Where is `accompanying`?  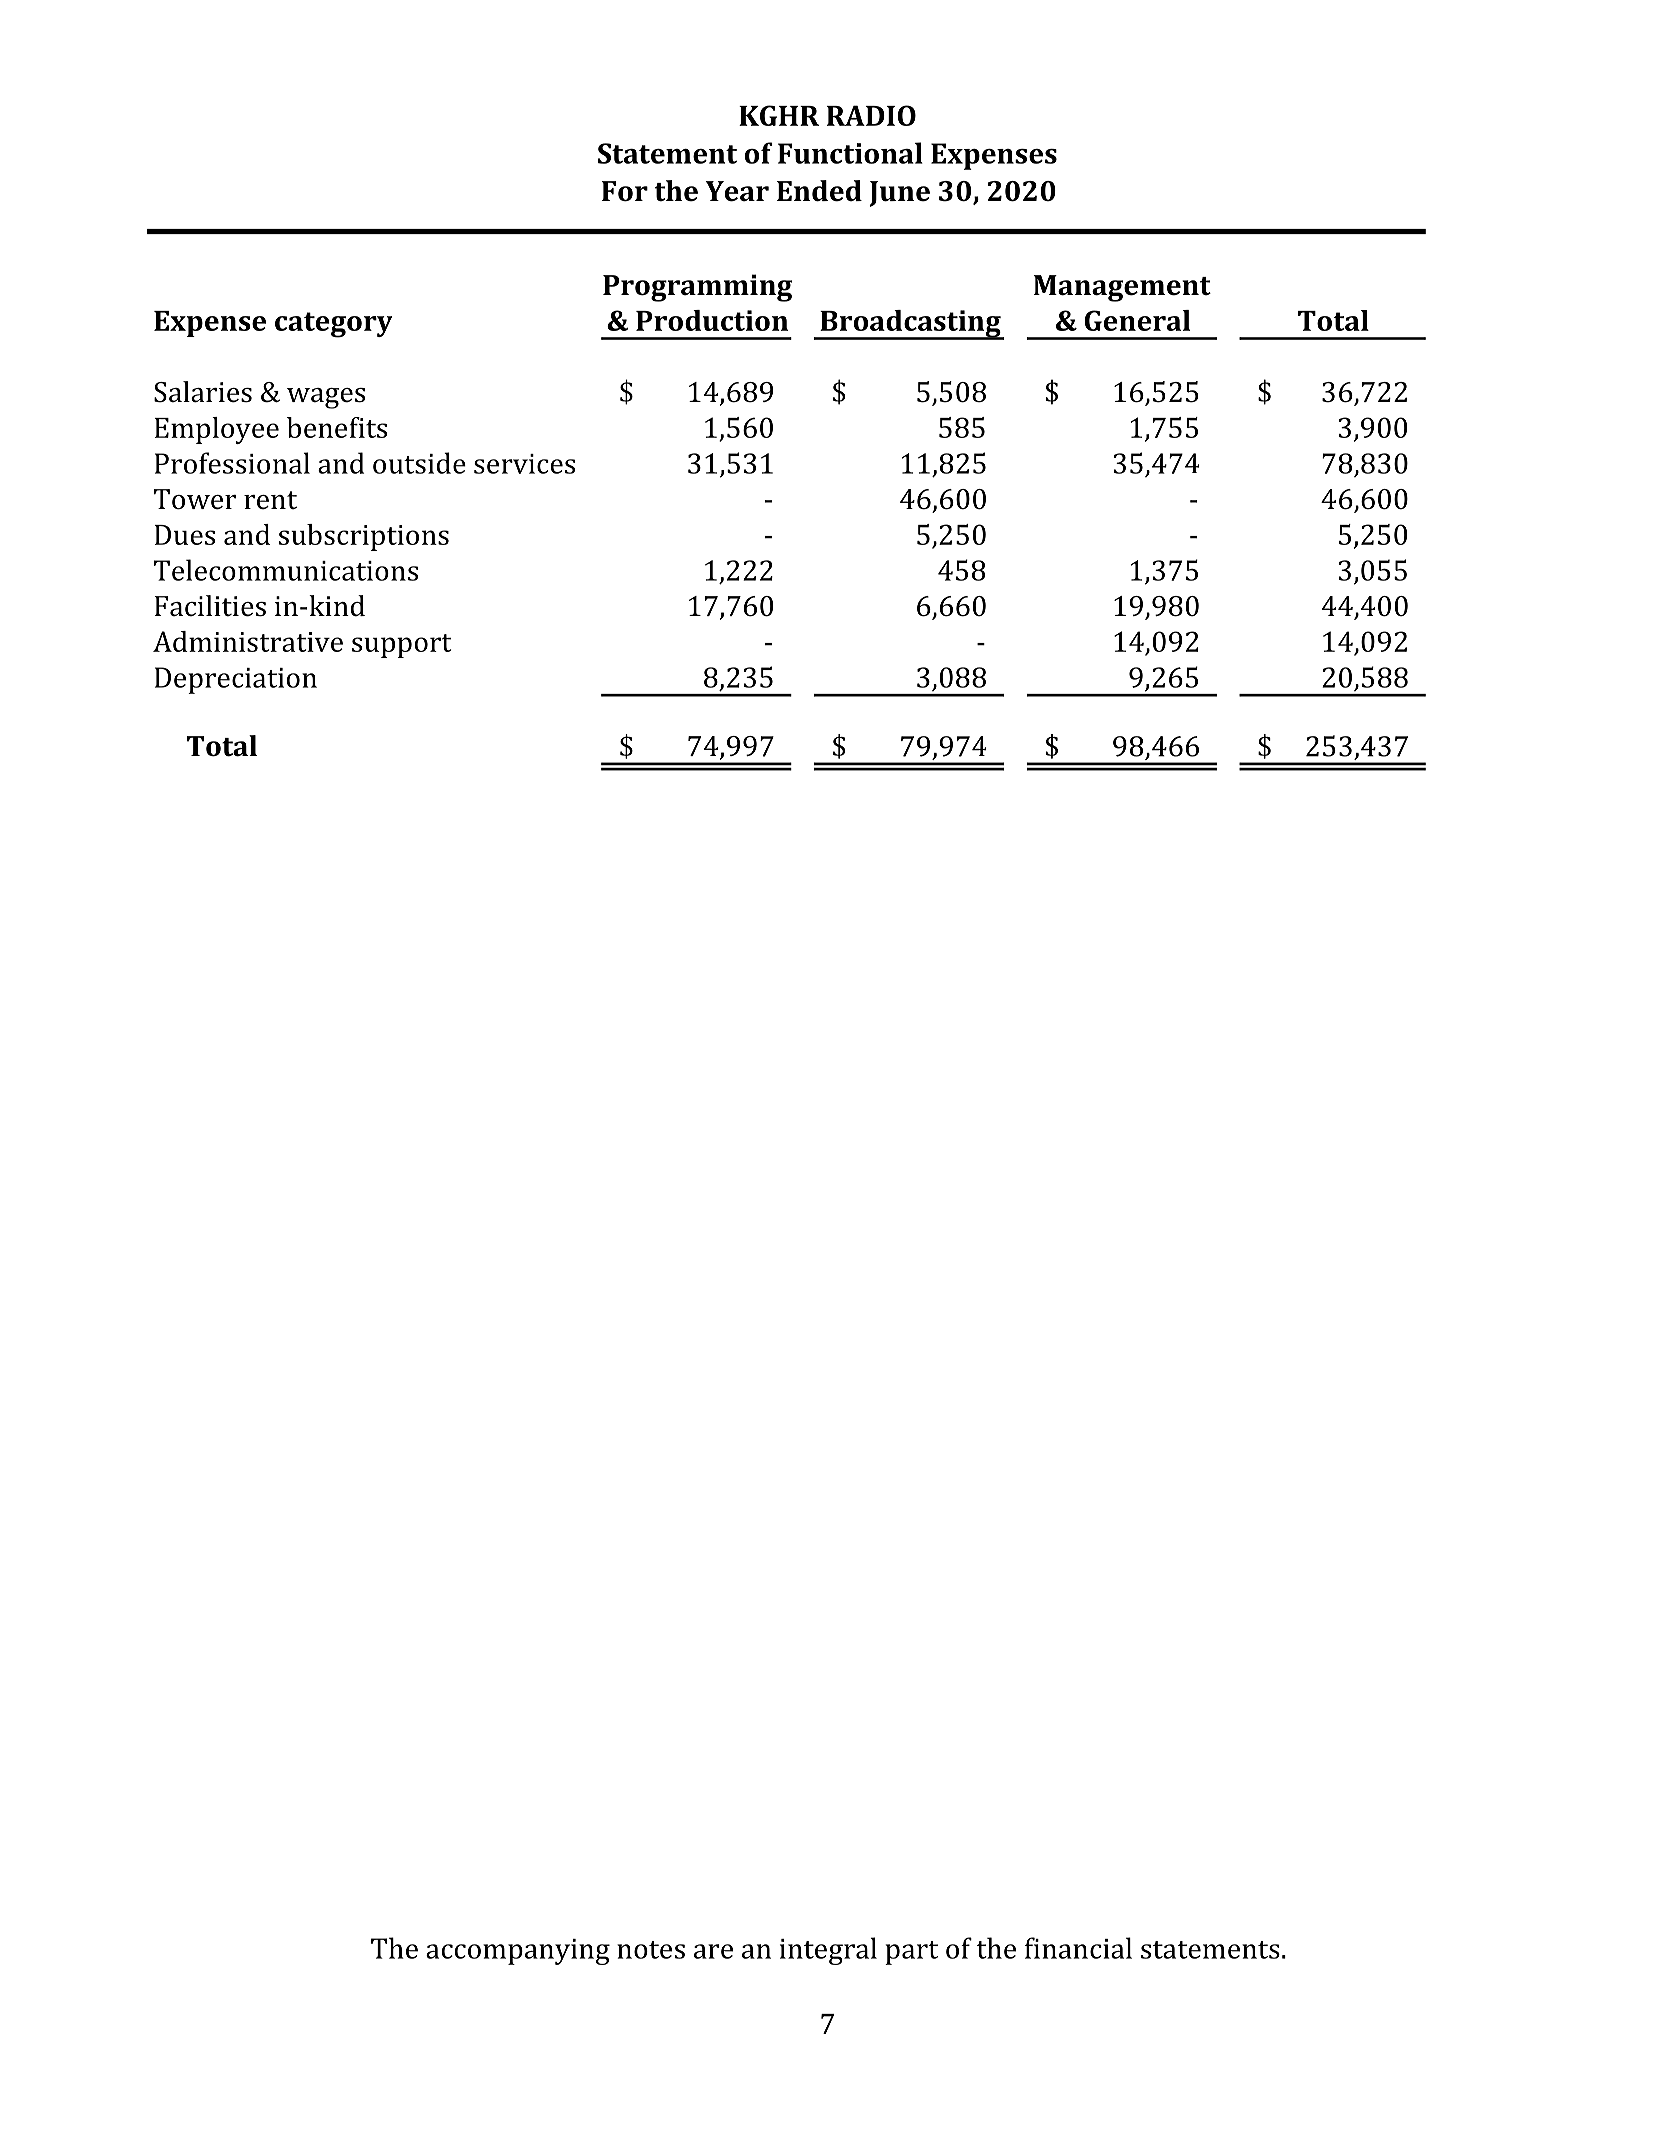 accompanying is located at coordinates (518, 1952).
